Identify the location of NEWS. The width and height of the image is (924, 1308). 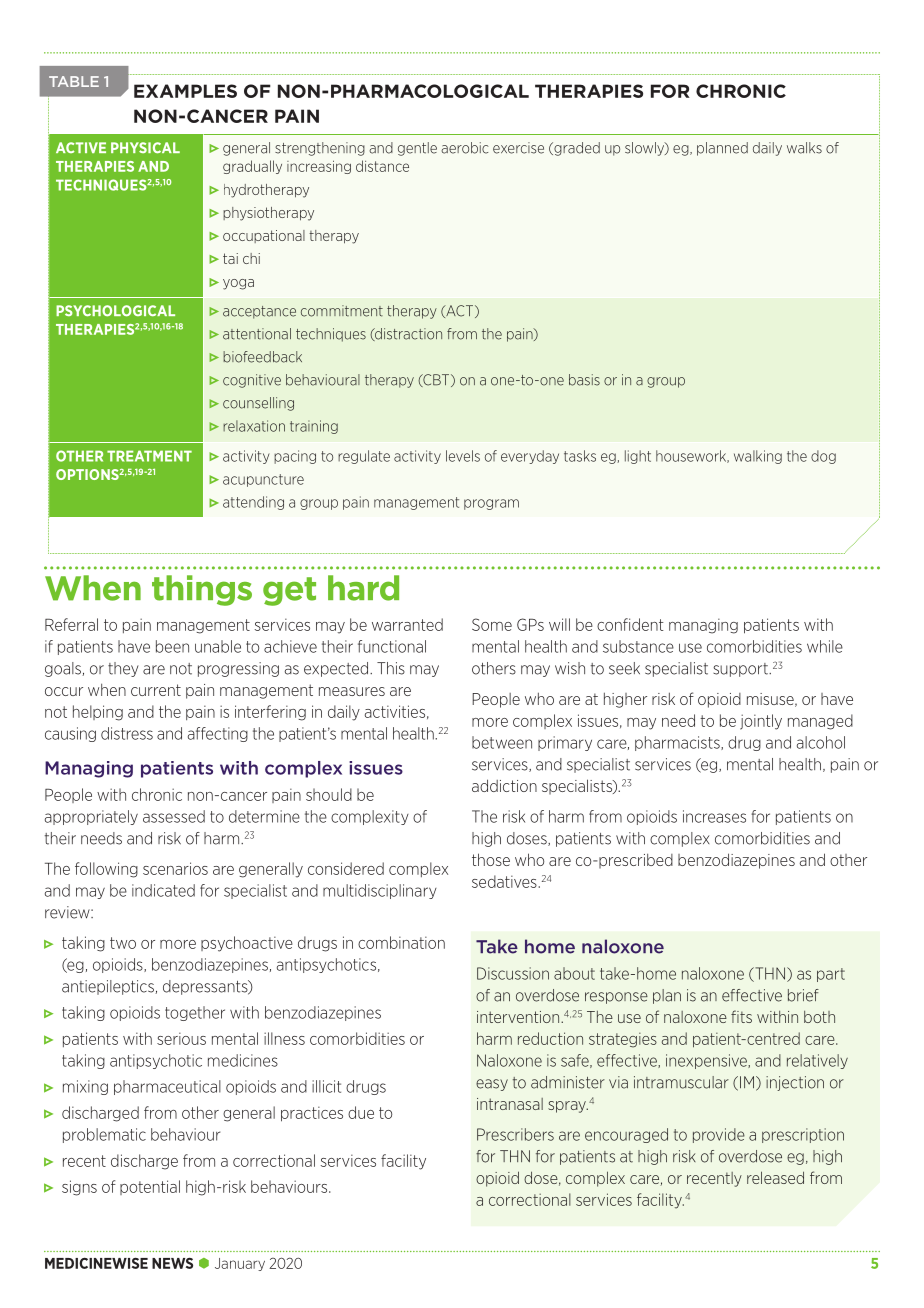
(172, 1263).
